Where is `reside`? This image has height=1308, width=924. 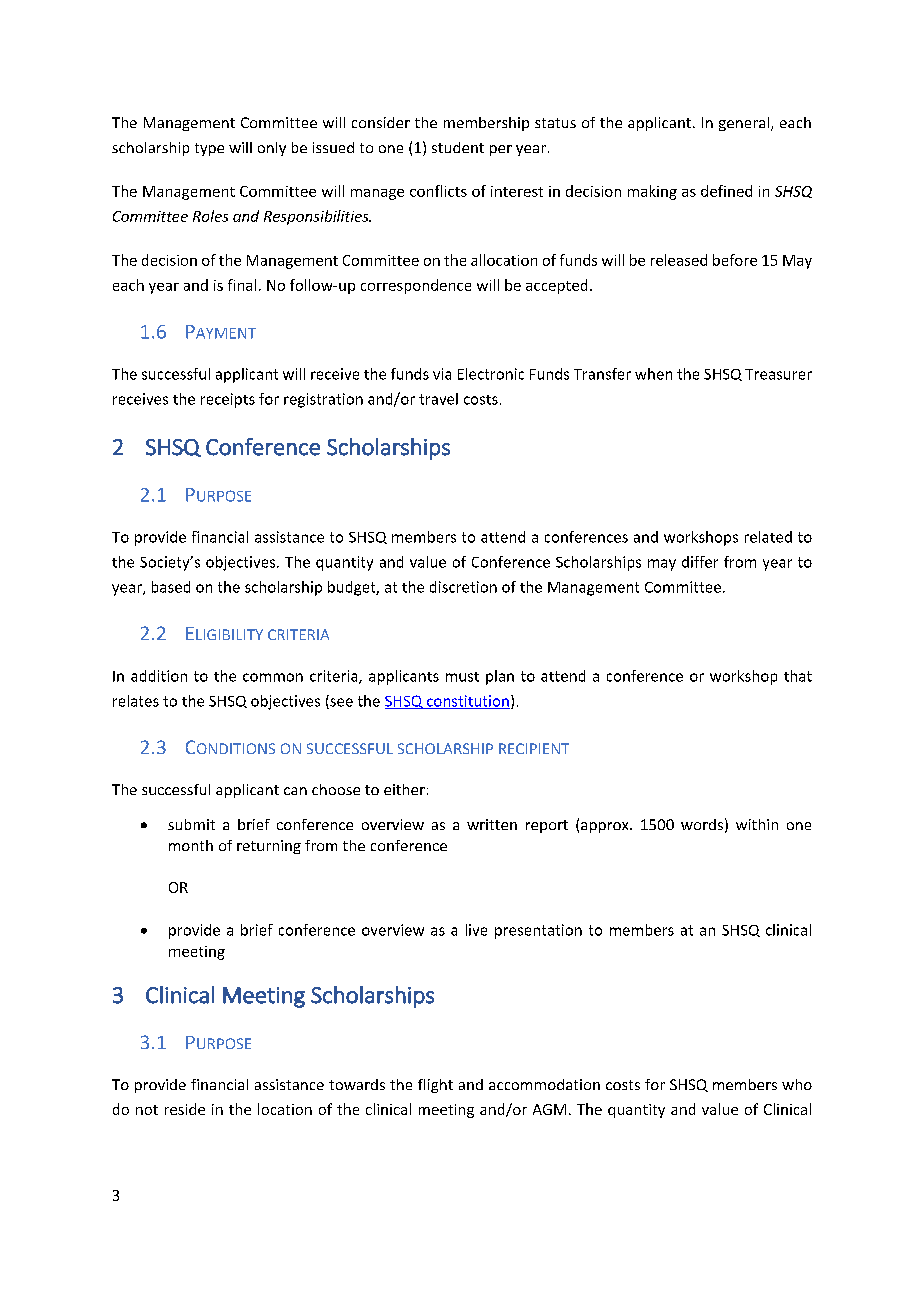 reside is located at coordinates (185, 1109).
